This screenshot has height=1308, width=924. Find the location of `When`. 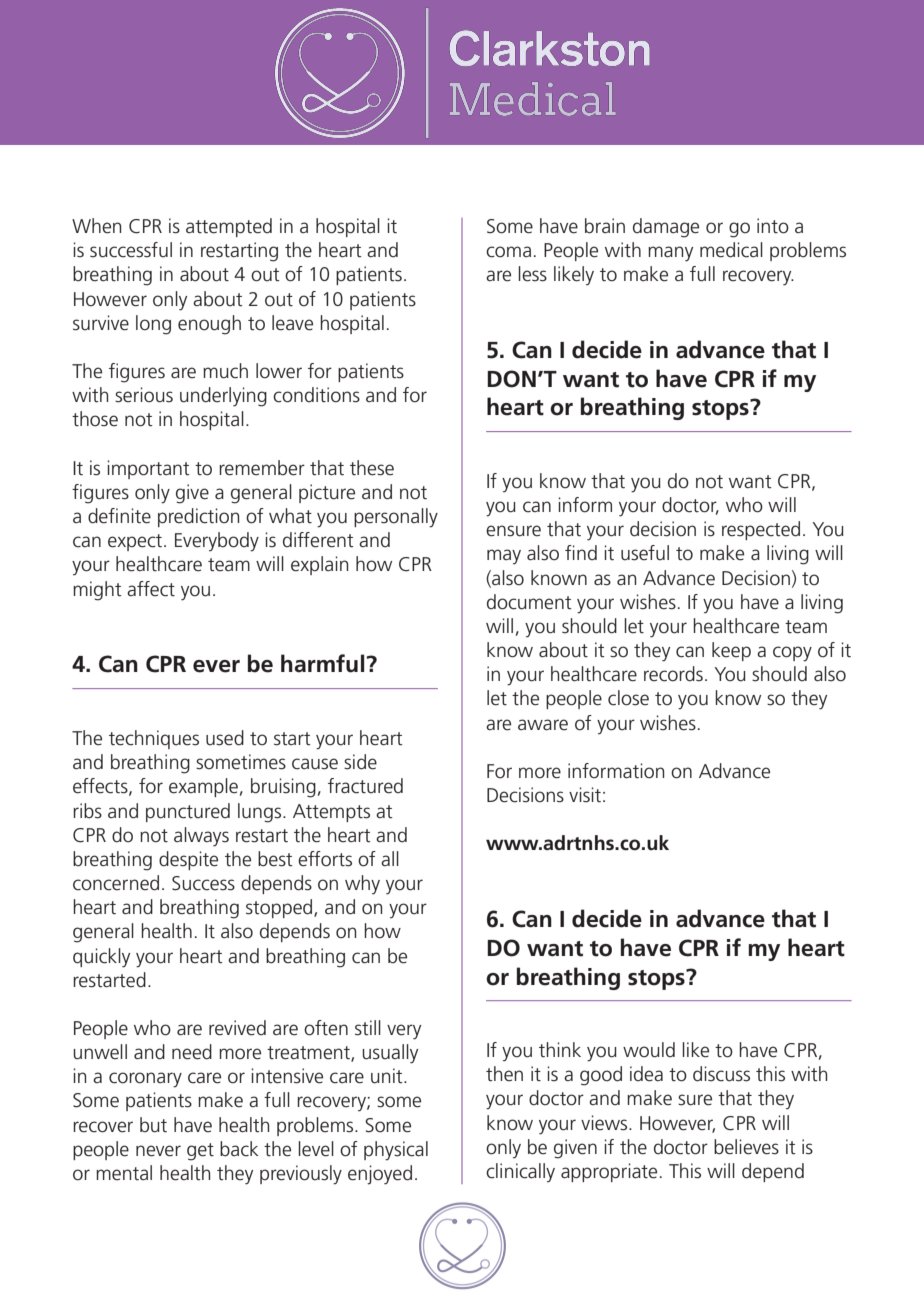

When is located at coordinates (96, 226).
